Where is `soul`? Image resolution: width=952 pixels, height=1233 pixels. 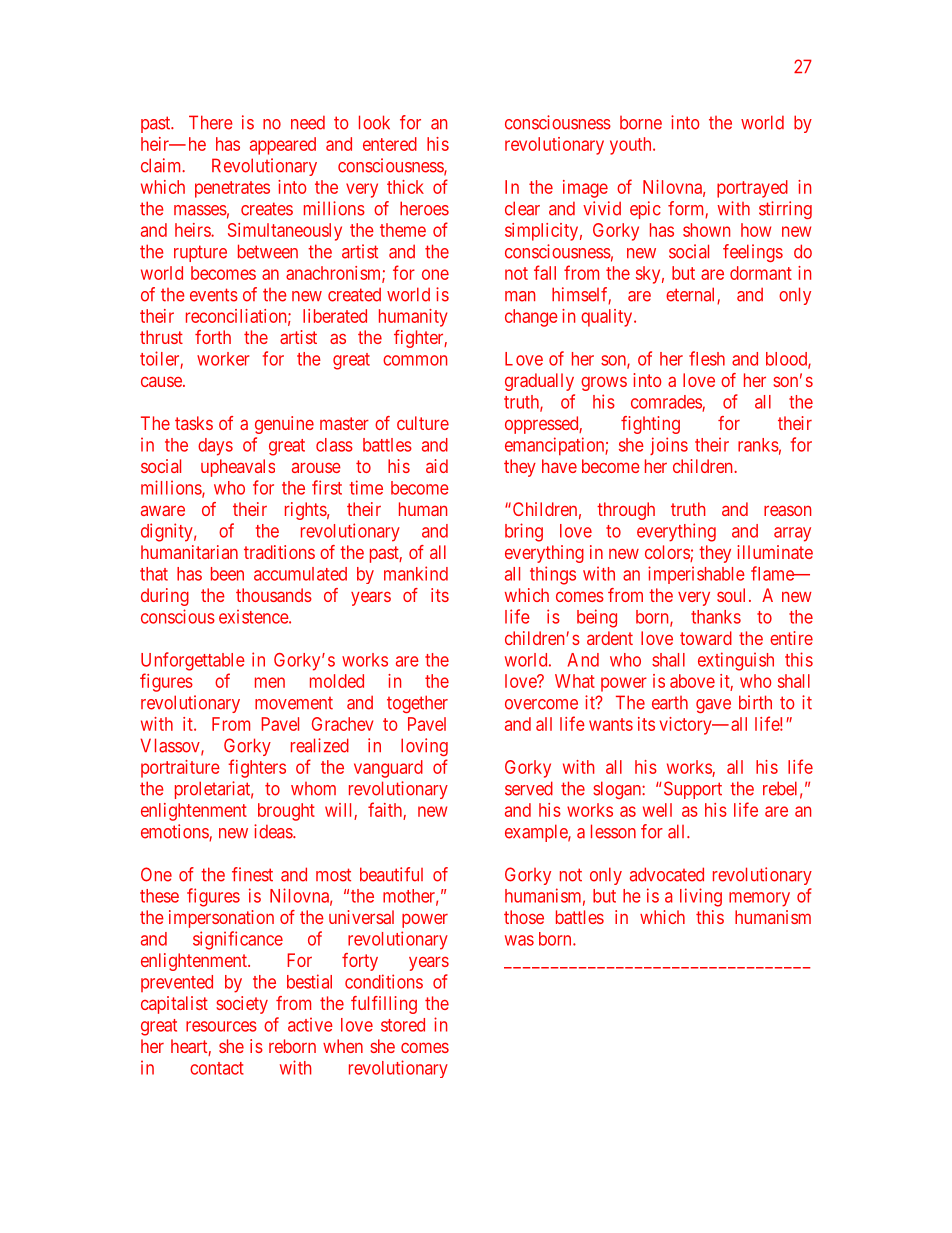 soul is located at coordinates (731, 595).
